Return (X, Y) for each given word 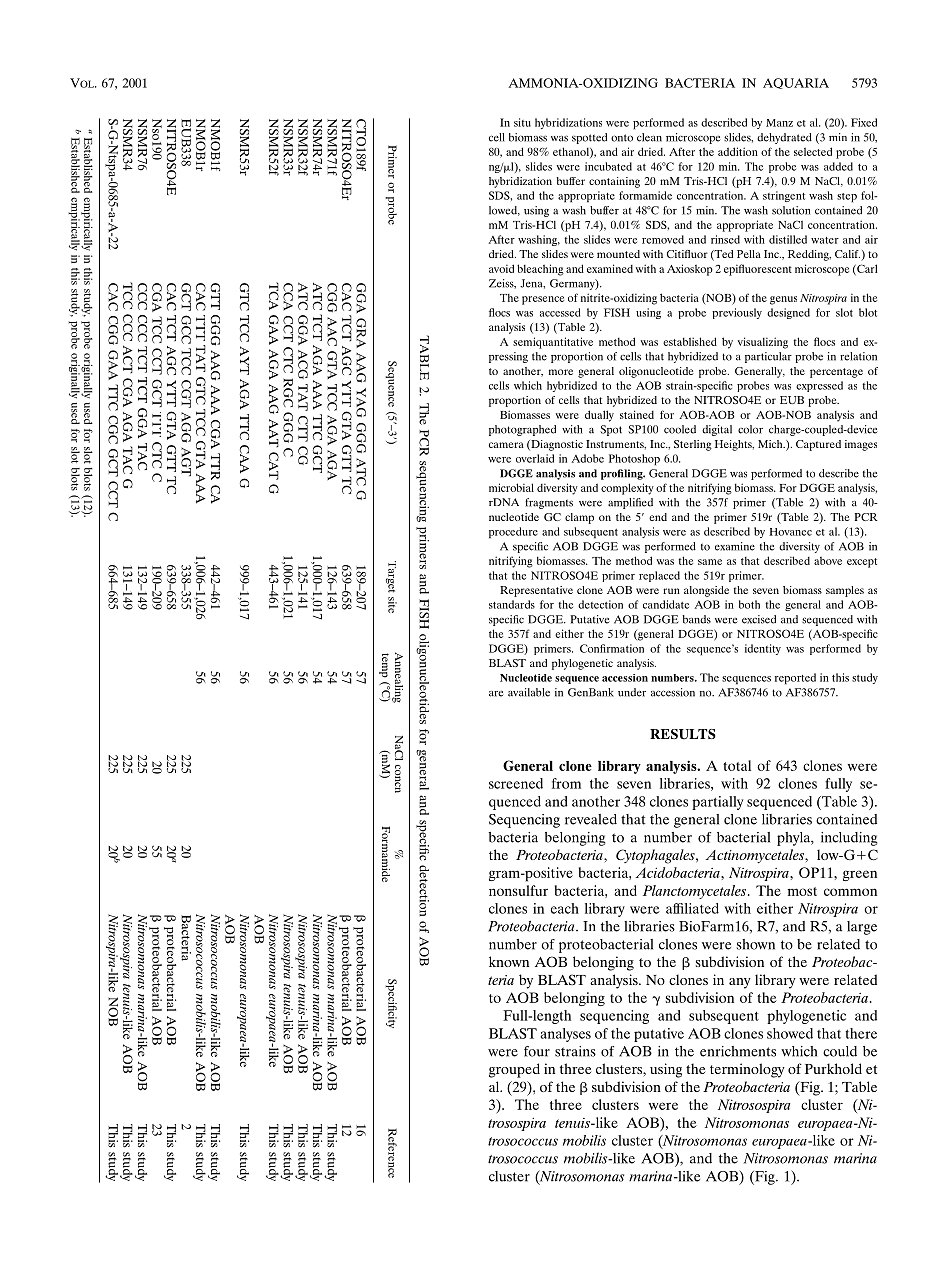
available (529, 692)
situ (522, 122)
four (537, 1051)
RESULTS (683, 734)
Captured (818, 445)
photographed (522, 430)
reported (795, 679)
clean (649, 137)
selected (813, 151)
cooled (680, 429)
